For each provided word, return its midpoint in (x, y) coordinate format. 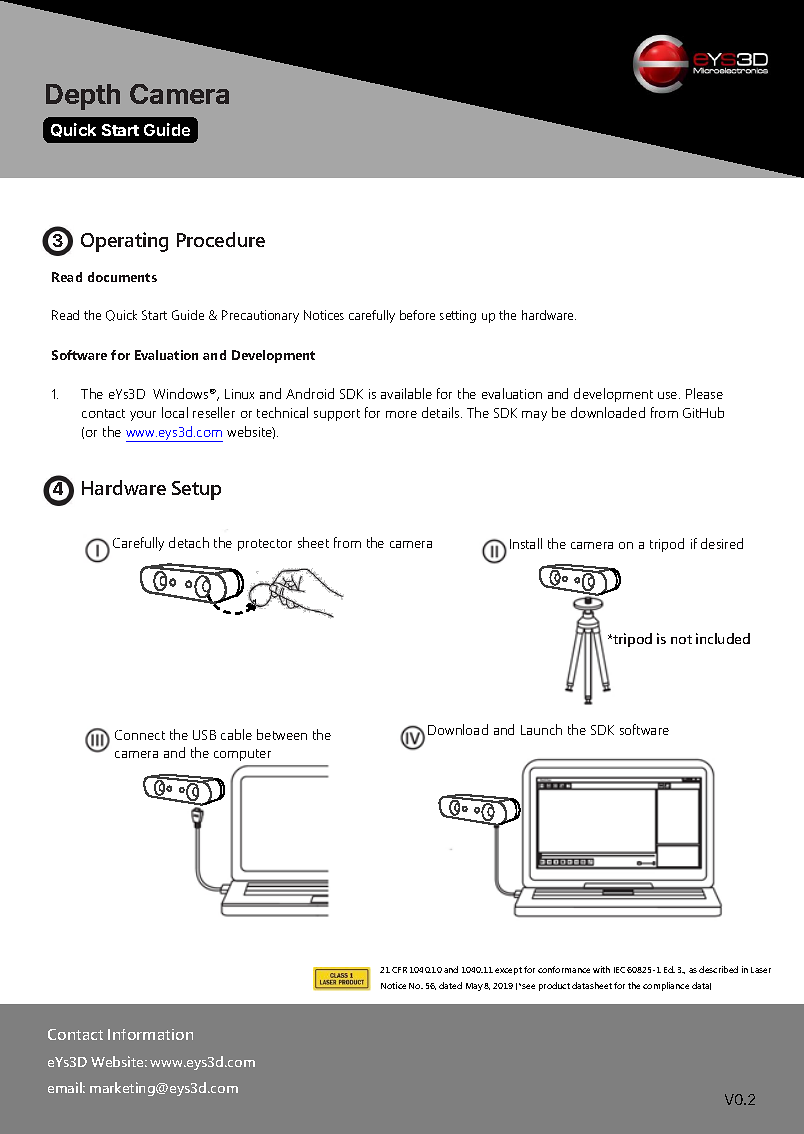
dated (450, 985)
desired (722, 543)
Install (526, 543)
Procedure (221, 239)
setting (458, 316)
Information (150, 1034)
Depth (83, 97)
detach (189, 542)
